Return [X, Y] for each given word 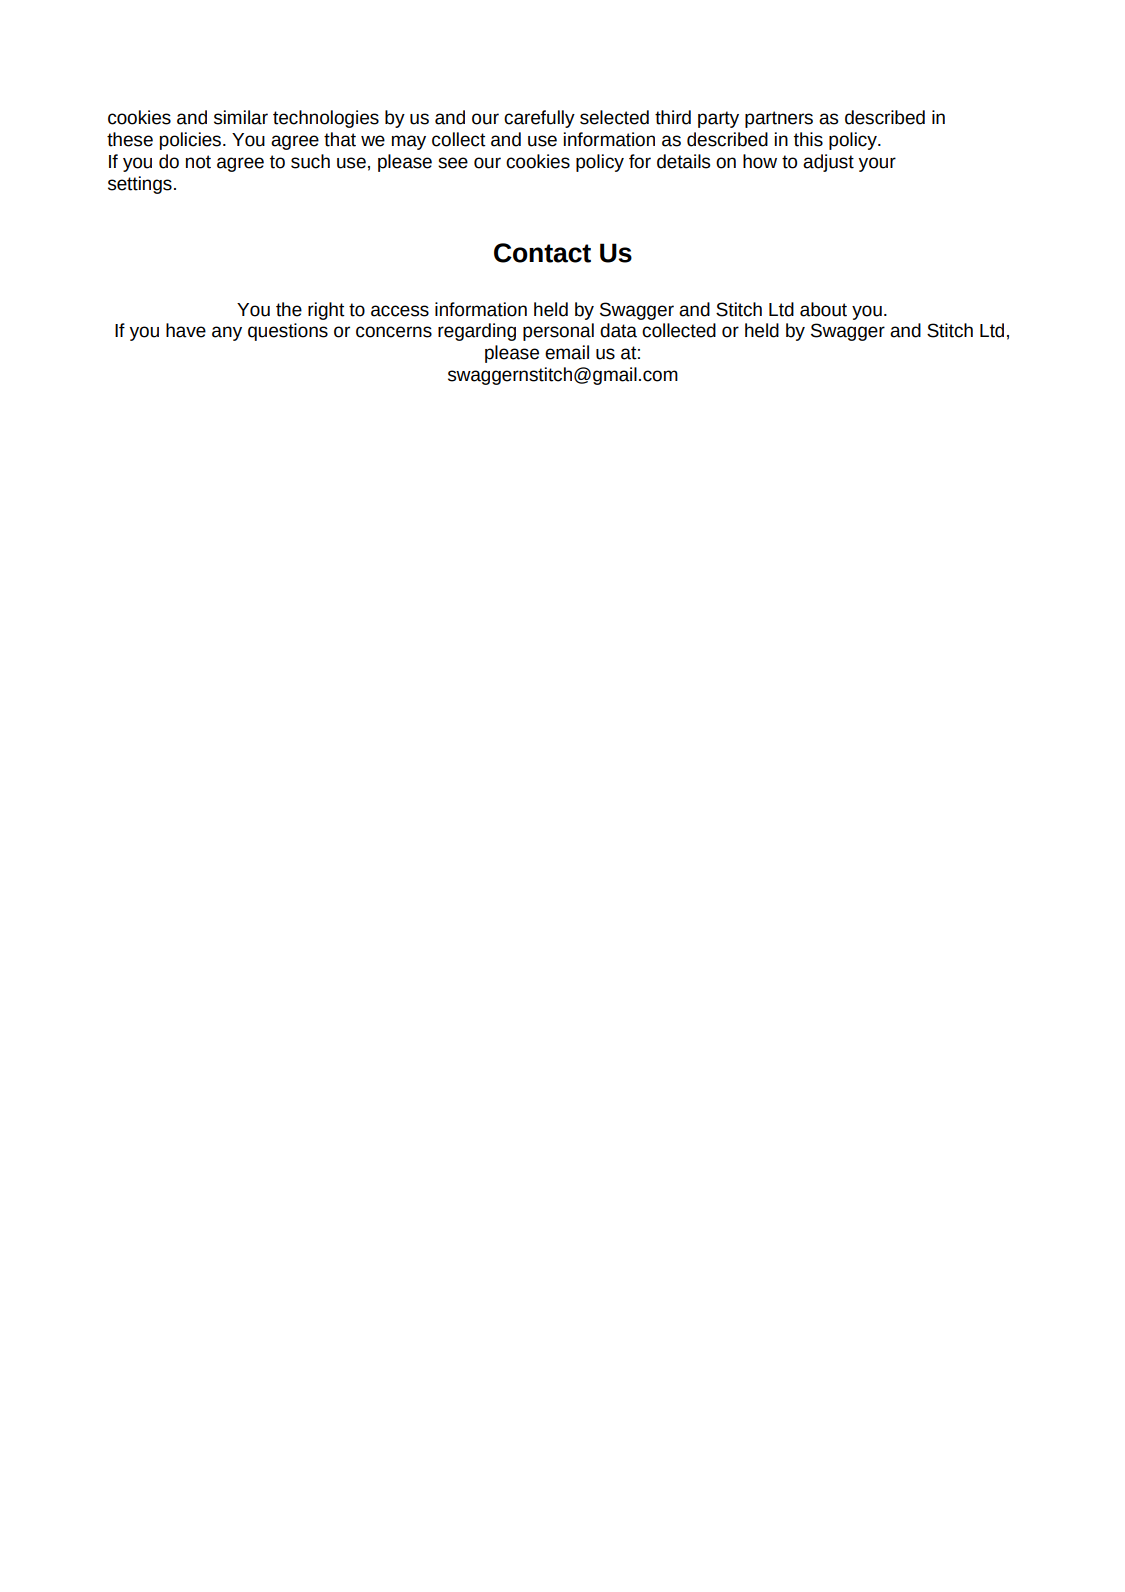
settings [140, 185]
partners [779, 119]
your [877, 164]
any [227, 333]
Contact [542, 253]
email [567, 352]
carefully [539, 119]
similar [241, 117]
